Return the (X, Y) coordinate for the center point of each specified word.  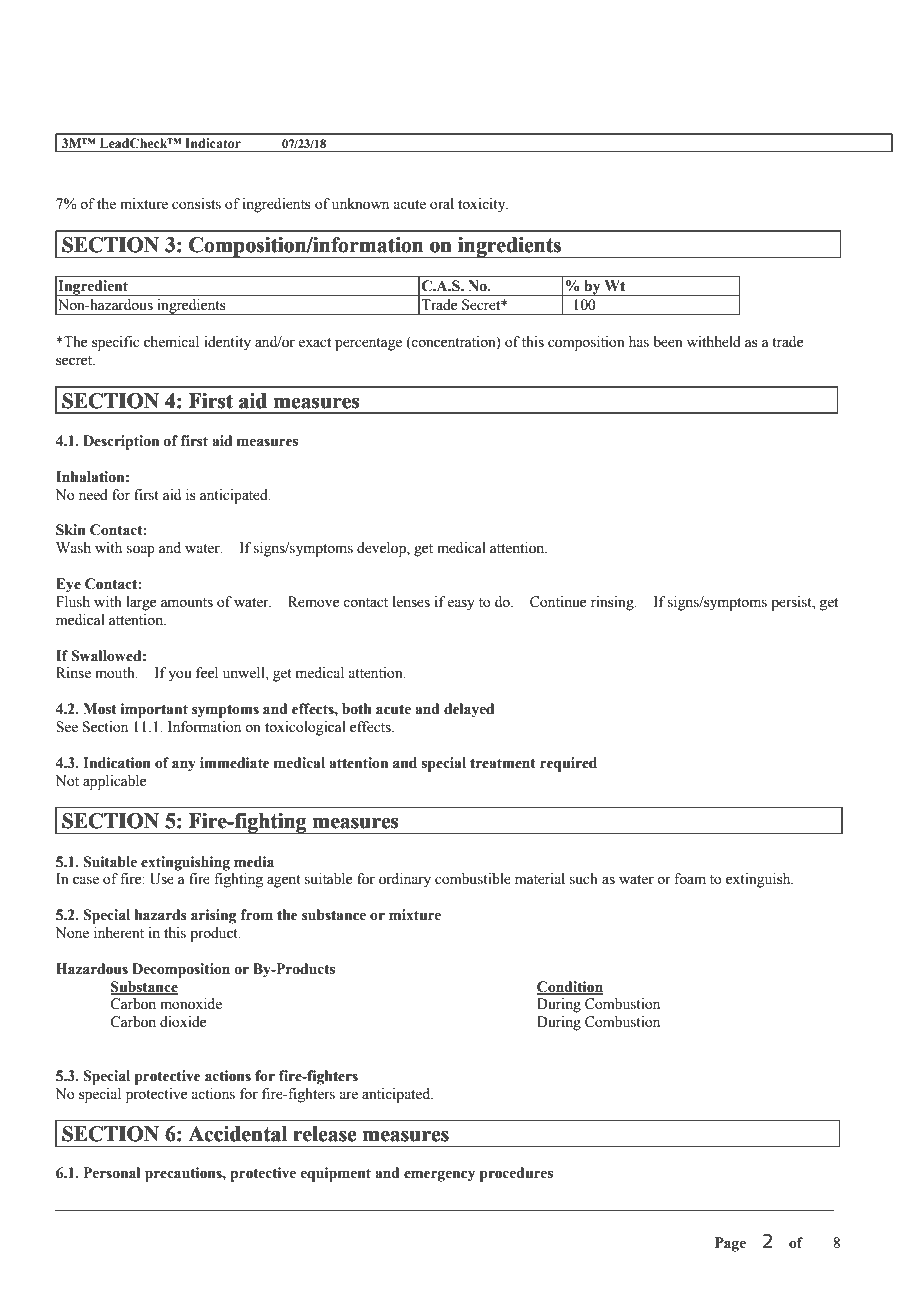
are (348, 1095)
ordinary (405, 880)
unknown (360, 204)
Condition (570, 987)
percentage (368, 344)
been (668, 342)
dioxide (183, 1022)
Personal (112, 1173)
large (141, 603)
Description (121, 442)
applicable (114, 782)
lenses (411, 602)
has (639, 342)
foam (690, 879)
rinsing (613, 603)
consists (196, 204)
